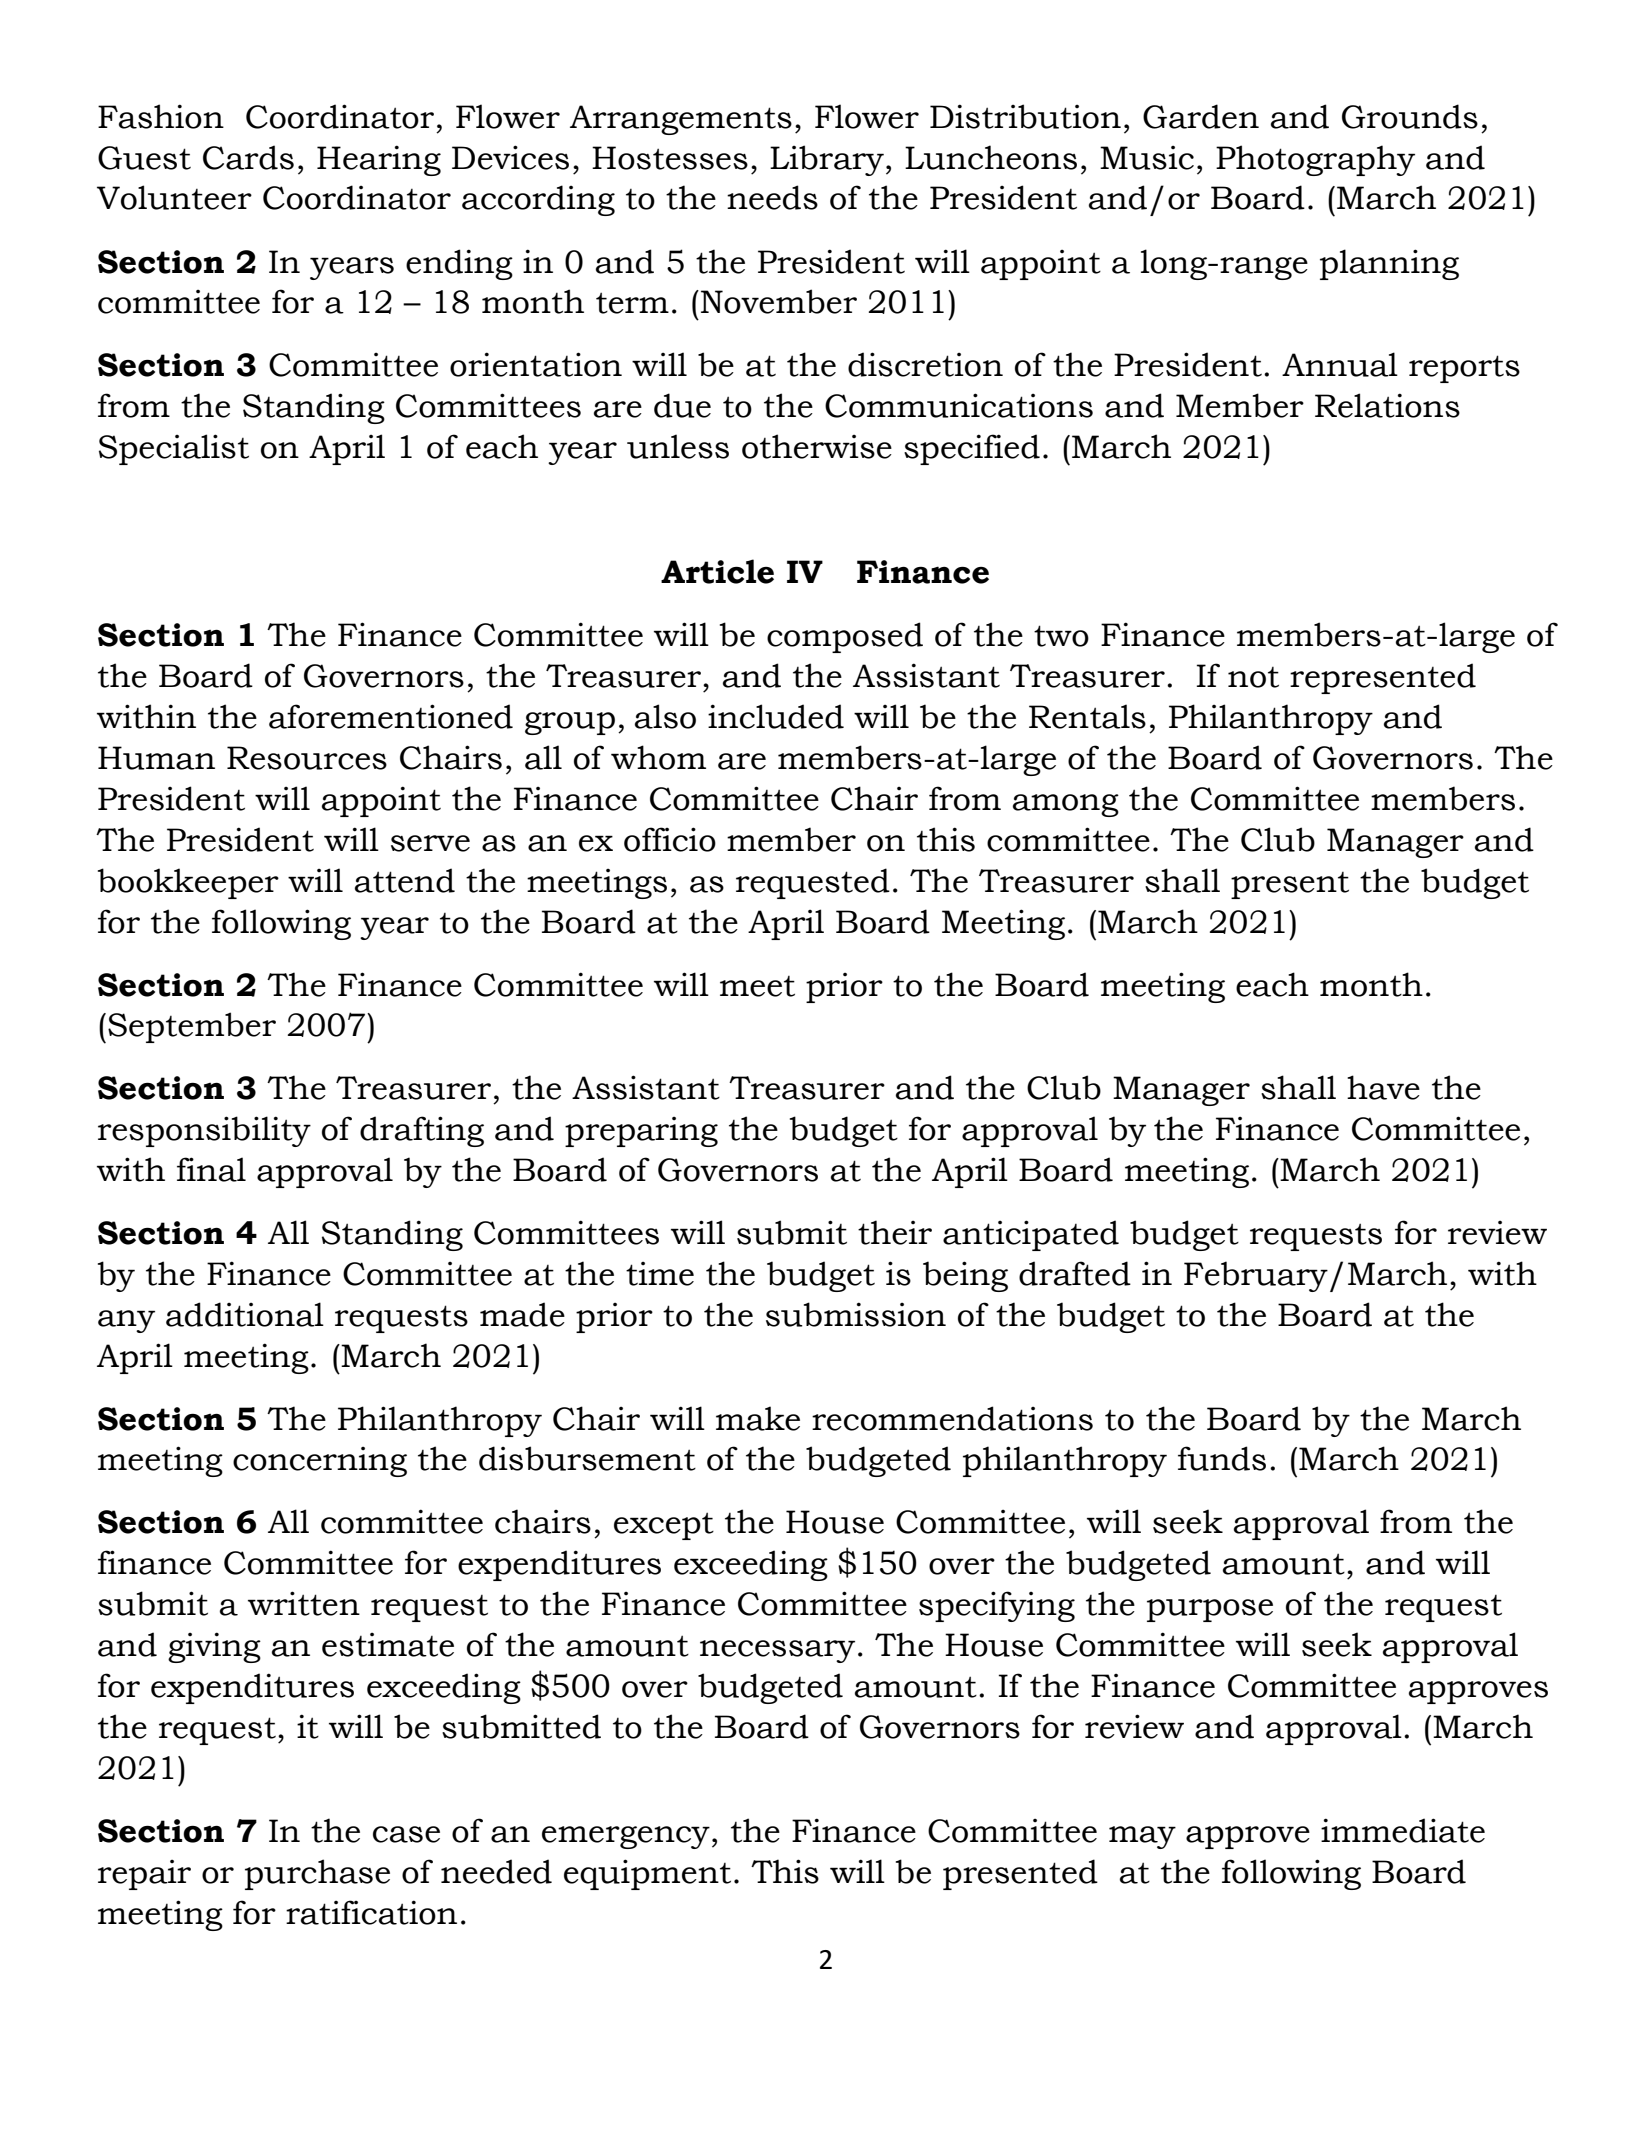  I want to click on immediate, so click(1403, 1830).
